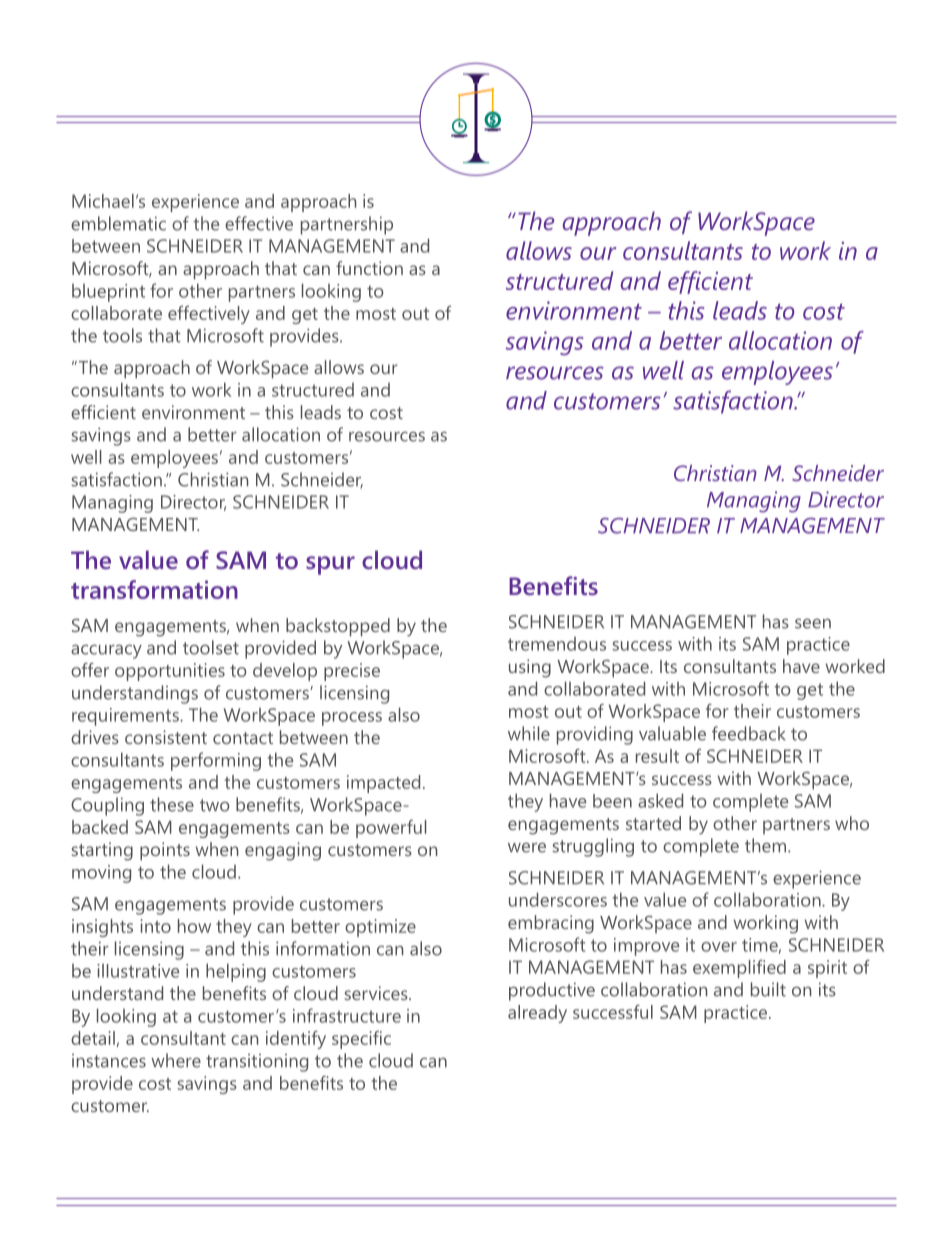 This screenshot has height=1233, width=952. What do you see at coordinates (176, 1060) in the screenshot?
I see `where` at bounding box center [176, 1060].
